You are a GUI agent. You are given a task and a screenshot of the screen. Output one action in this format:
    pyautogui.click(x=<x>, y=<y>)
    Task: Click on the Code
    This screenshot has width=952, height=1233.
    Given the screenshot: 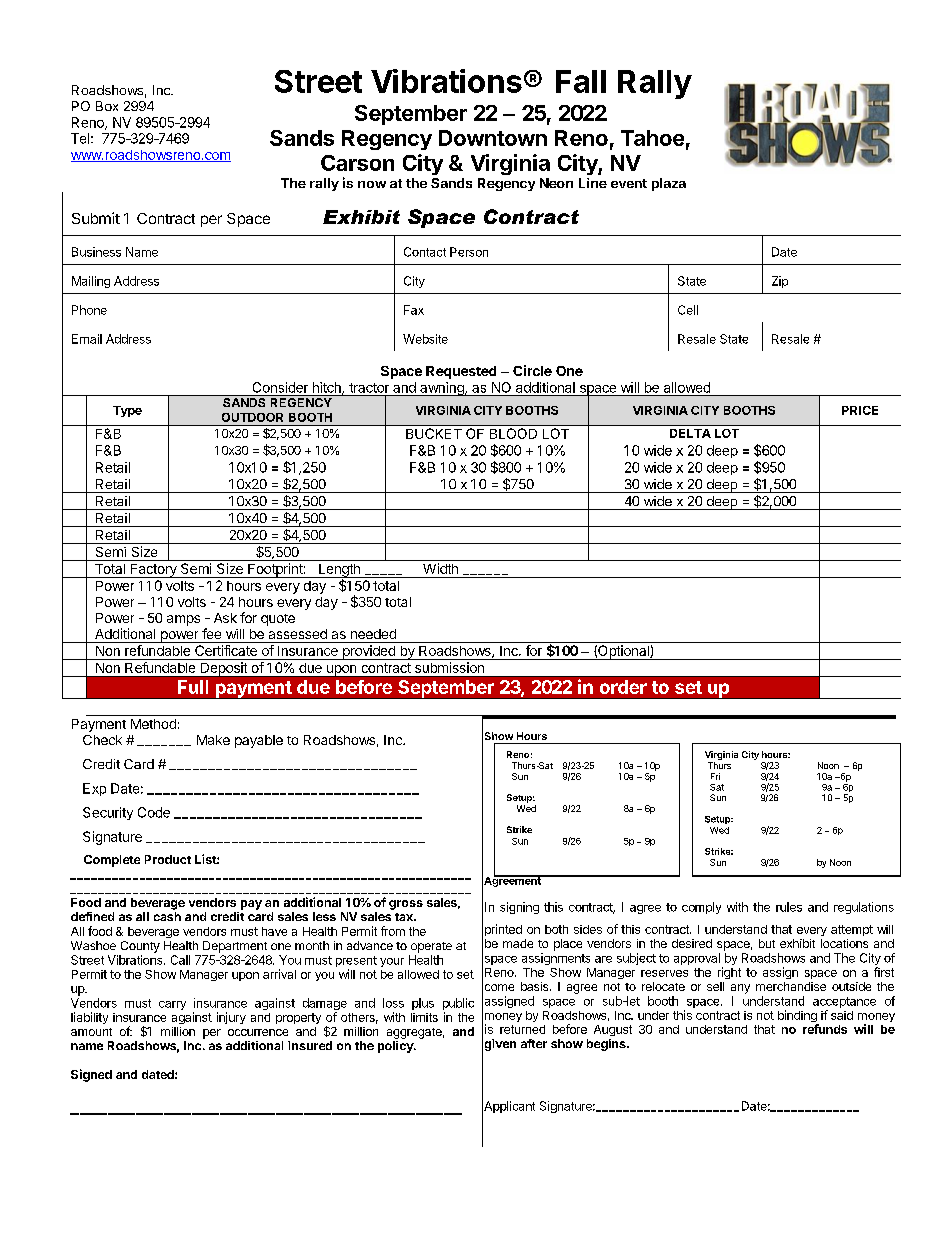 What is the action you would take?
    pyautogui.click(x=154, y=812)
